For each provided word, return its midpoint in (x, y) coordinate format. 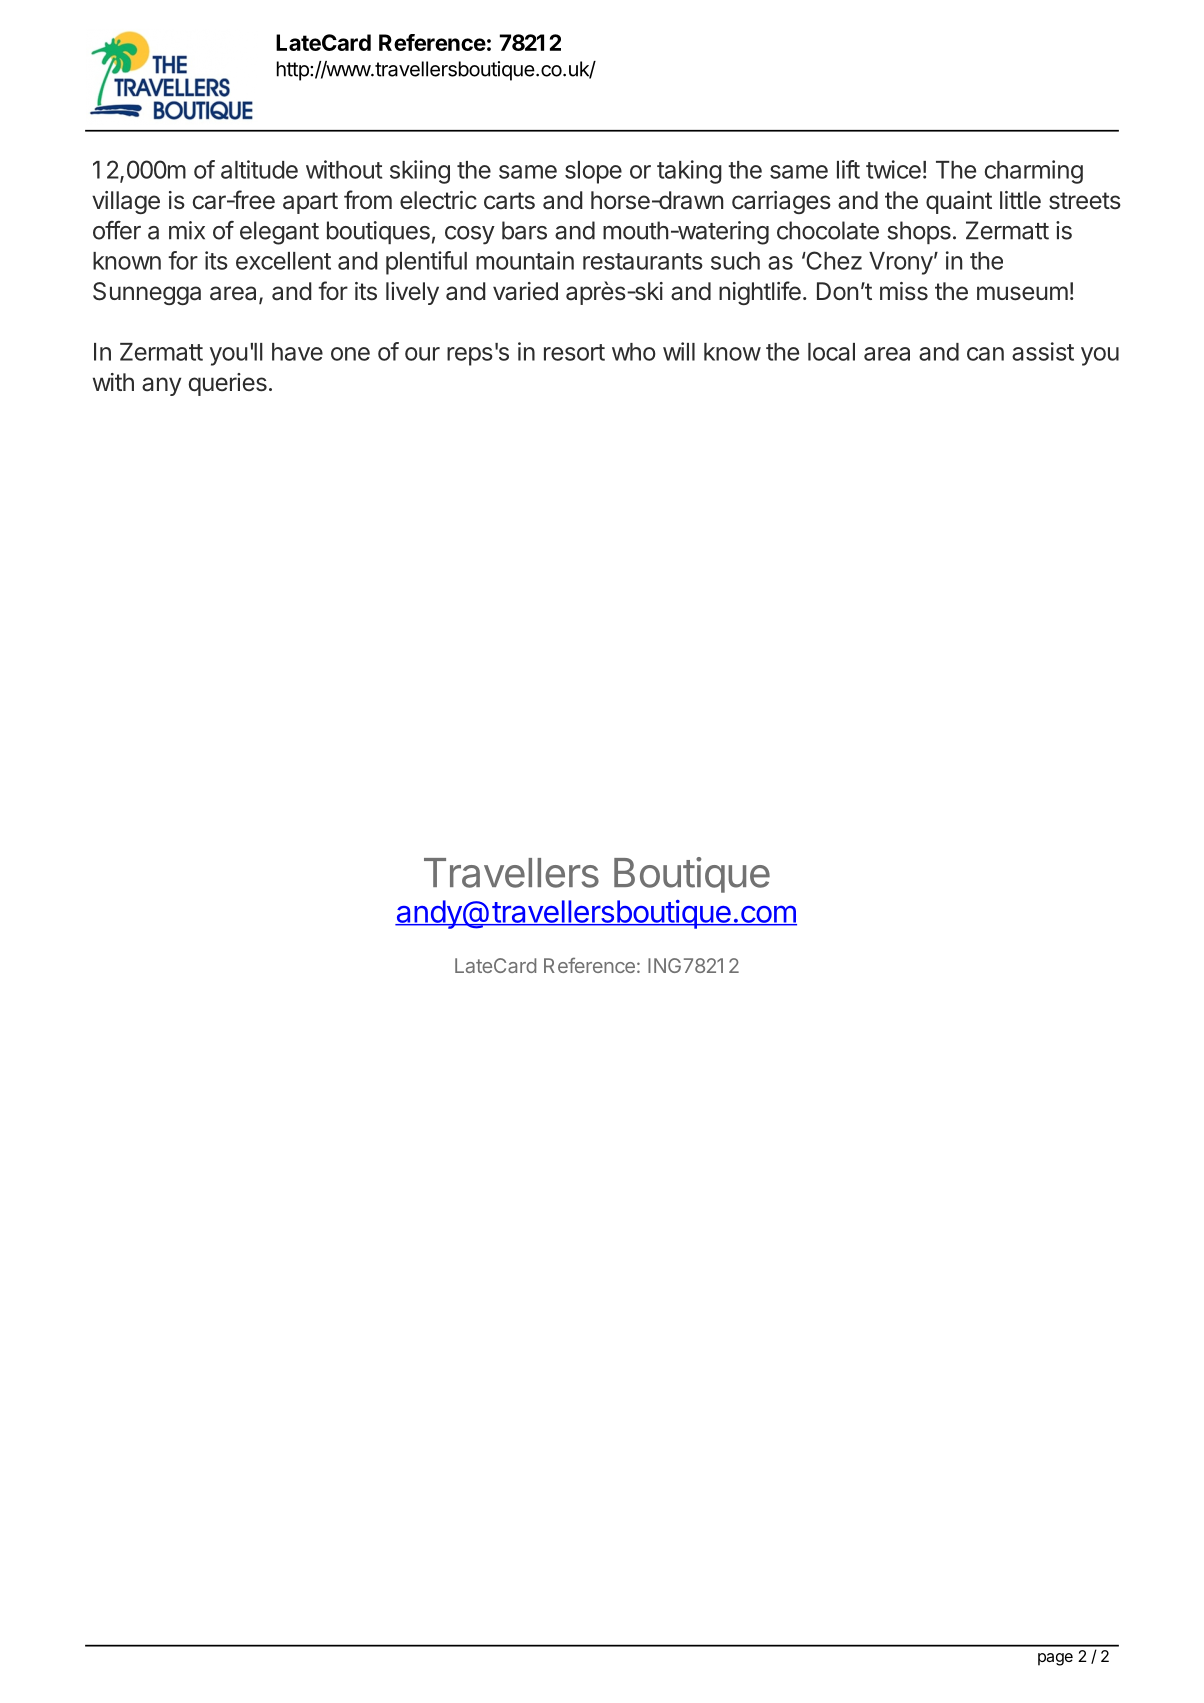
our (422, 354)
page (1055, 1659)
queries (228, 384)
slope (593, 172)
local (831, 352)
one (350, 354)
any (161, 386)
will (679, 351)
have (297, 352)
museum (1022, 293)
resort (574, 352)
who (634, 352)
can (985, 354)
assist (1043, 351)
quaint (959, 202)
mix (187, 230)
